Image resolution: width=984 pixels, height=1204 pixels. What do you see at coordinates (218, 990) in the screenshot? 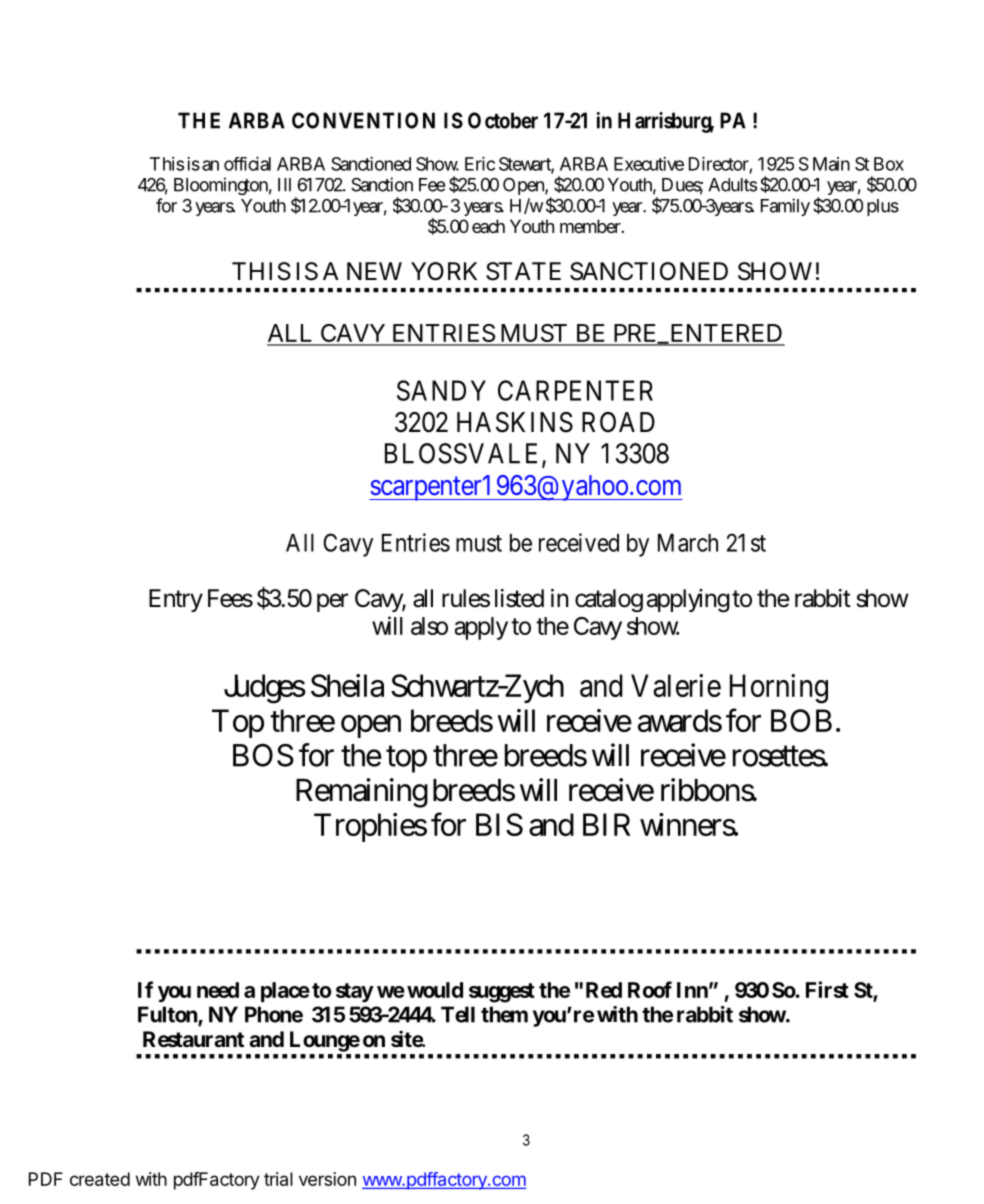
I see `need` at bounding box center [218, 990].
